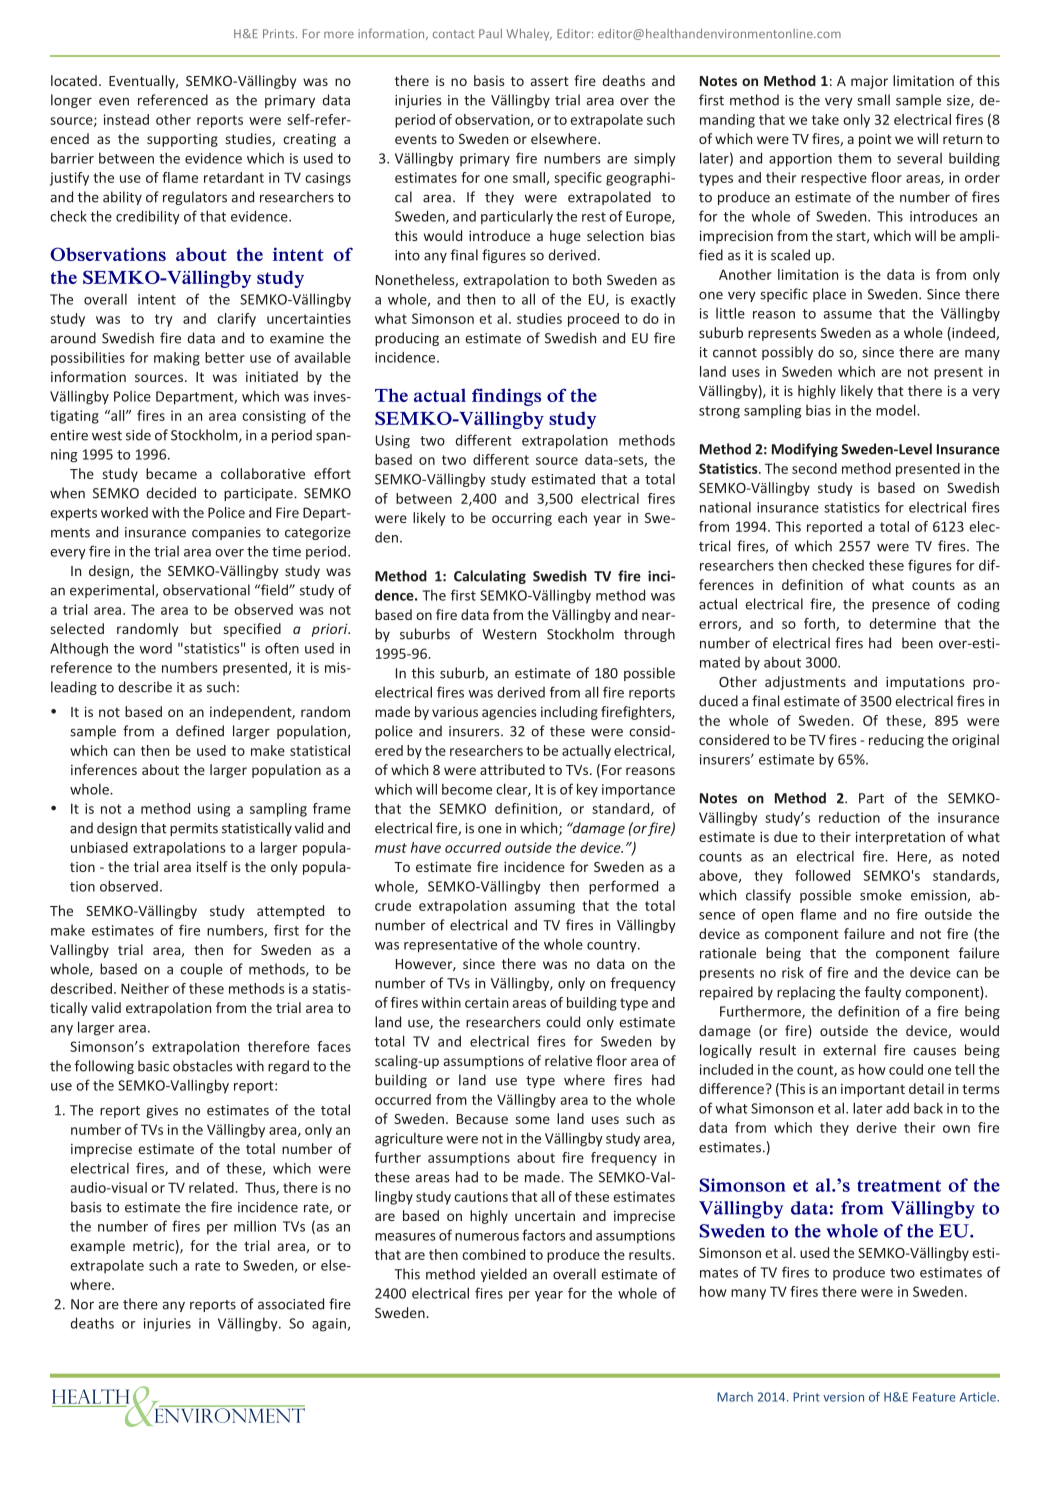 The image size is (1050, 1485). What do you see at coordinates (550, 81) in the screenshot?
I see `assert` at bounding box center [550, 81].
